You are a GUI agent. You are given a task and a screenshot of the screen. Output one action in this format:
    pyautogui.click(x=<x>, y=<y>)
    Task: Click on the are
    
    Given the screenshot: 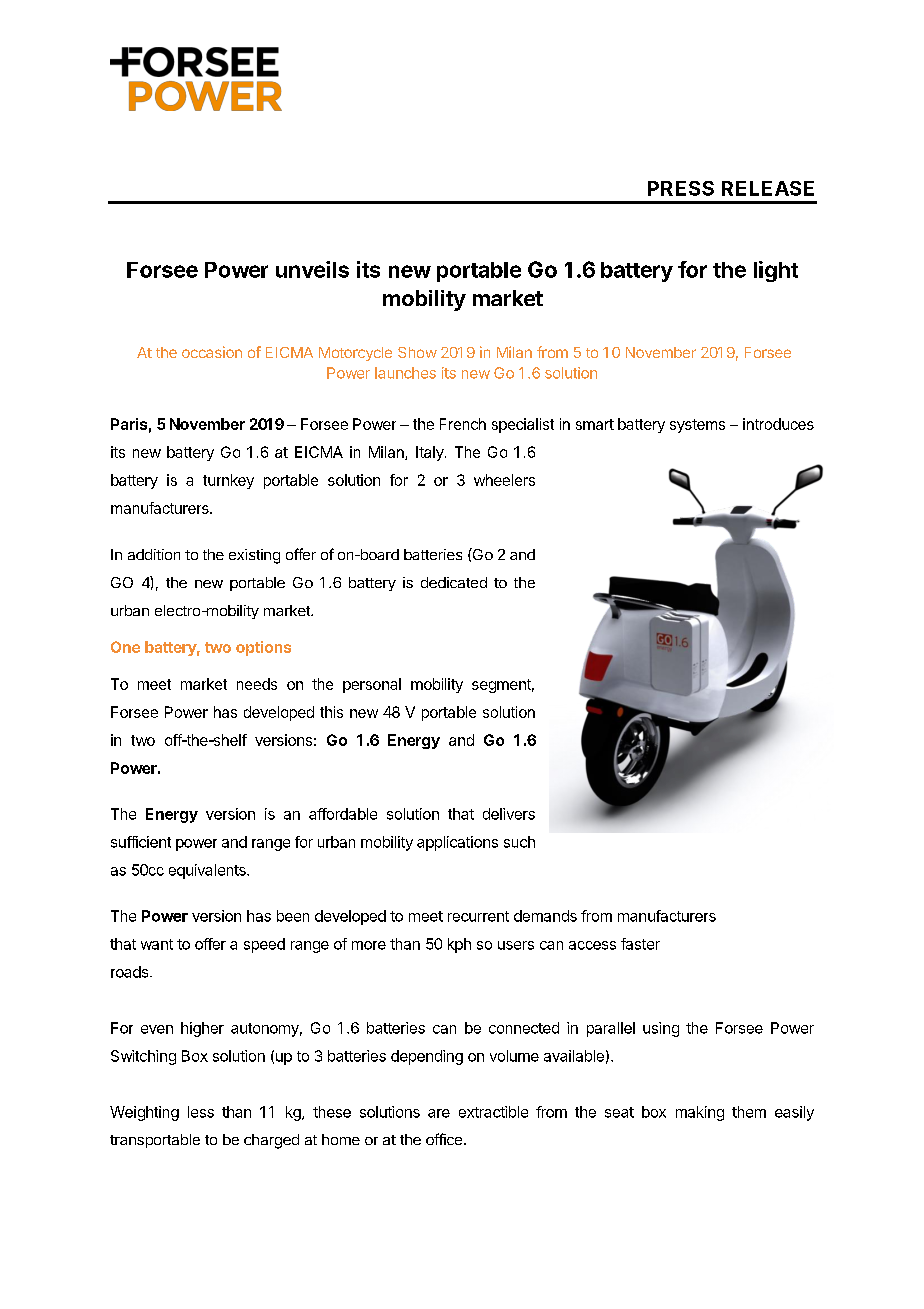 What is the action you would take?
    pyautogui.click(x=439, y=1113)
